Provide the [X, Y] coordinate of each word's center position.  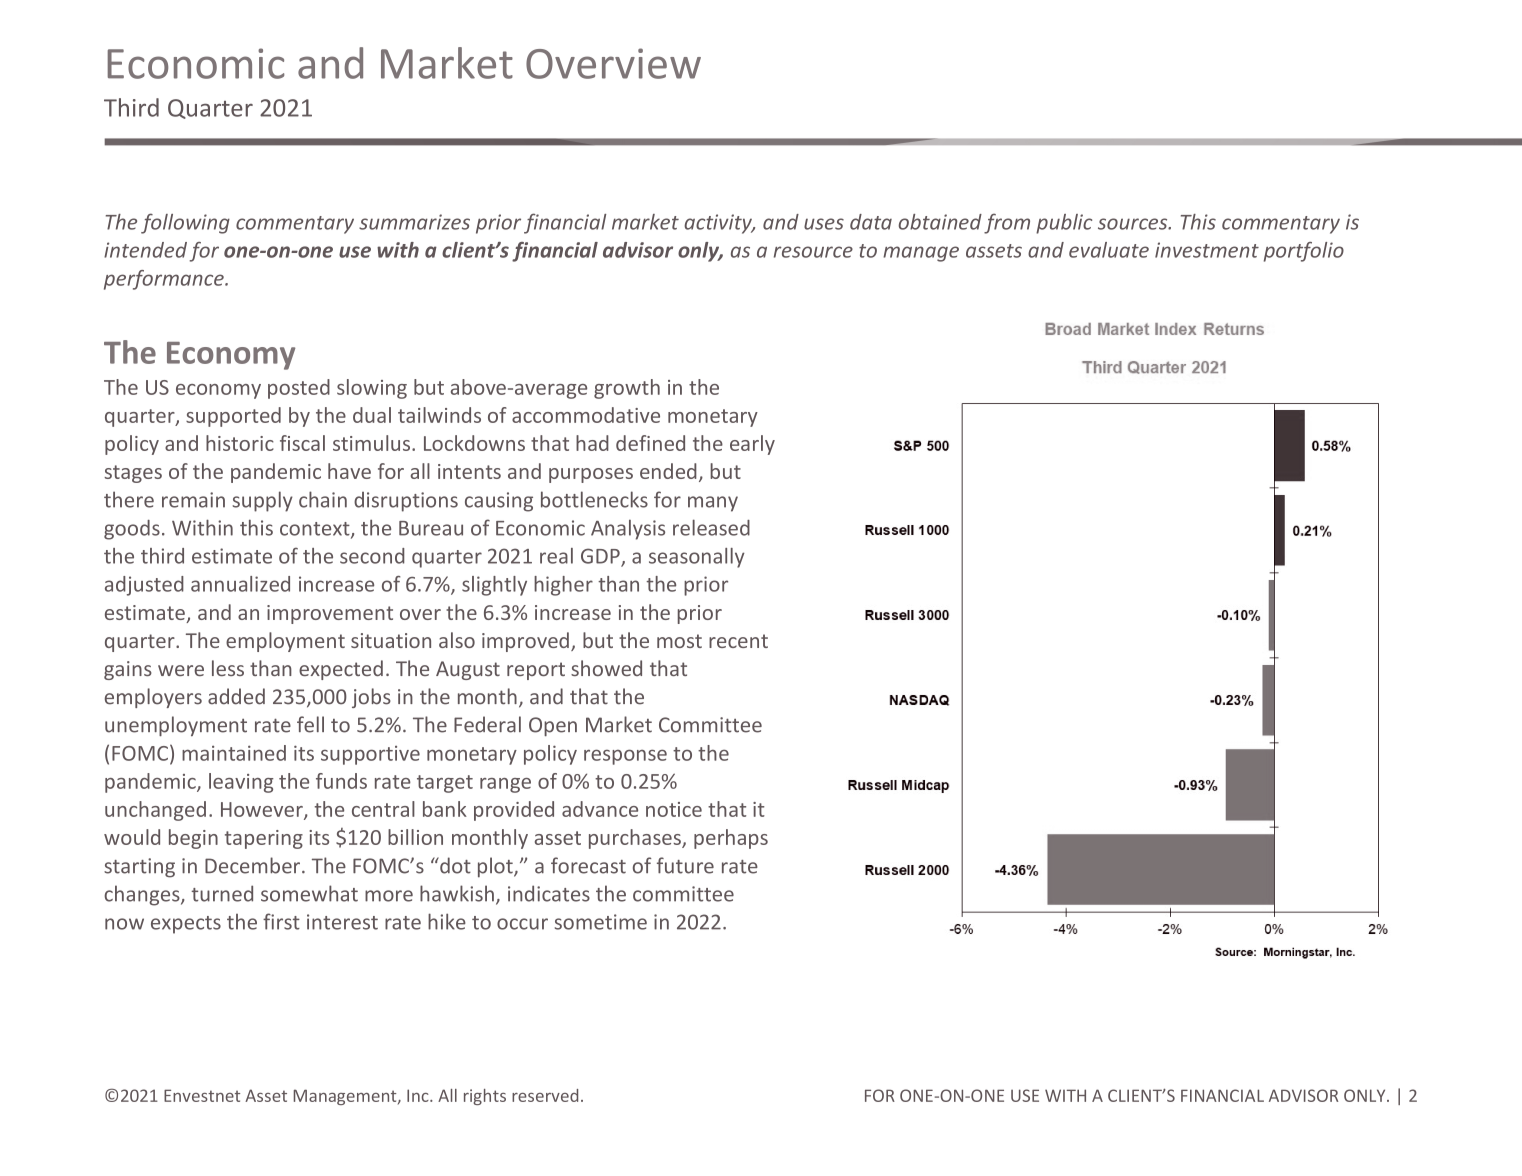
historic [240, 443]
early [752, 445]
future [685, 865]
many [713, 504]
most [679, 641]
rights [485, 1097]
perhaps [731, 839]
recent [738, 641]
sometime [601, 922]
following [185, 223]
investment [1207, 250]
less [228, 668]
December [252, 865]
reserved [545, 1095]
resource [813, 252]
